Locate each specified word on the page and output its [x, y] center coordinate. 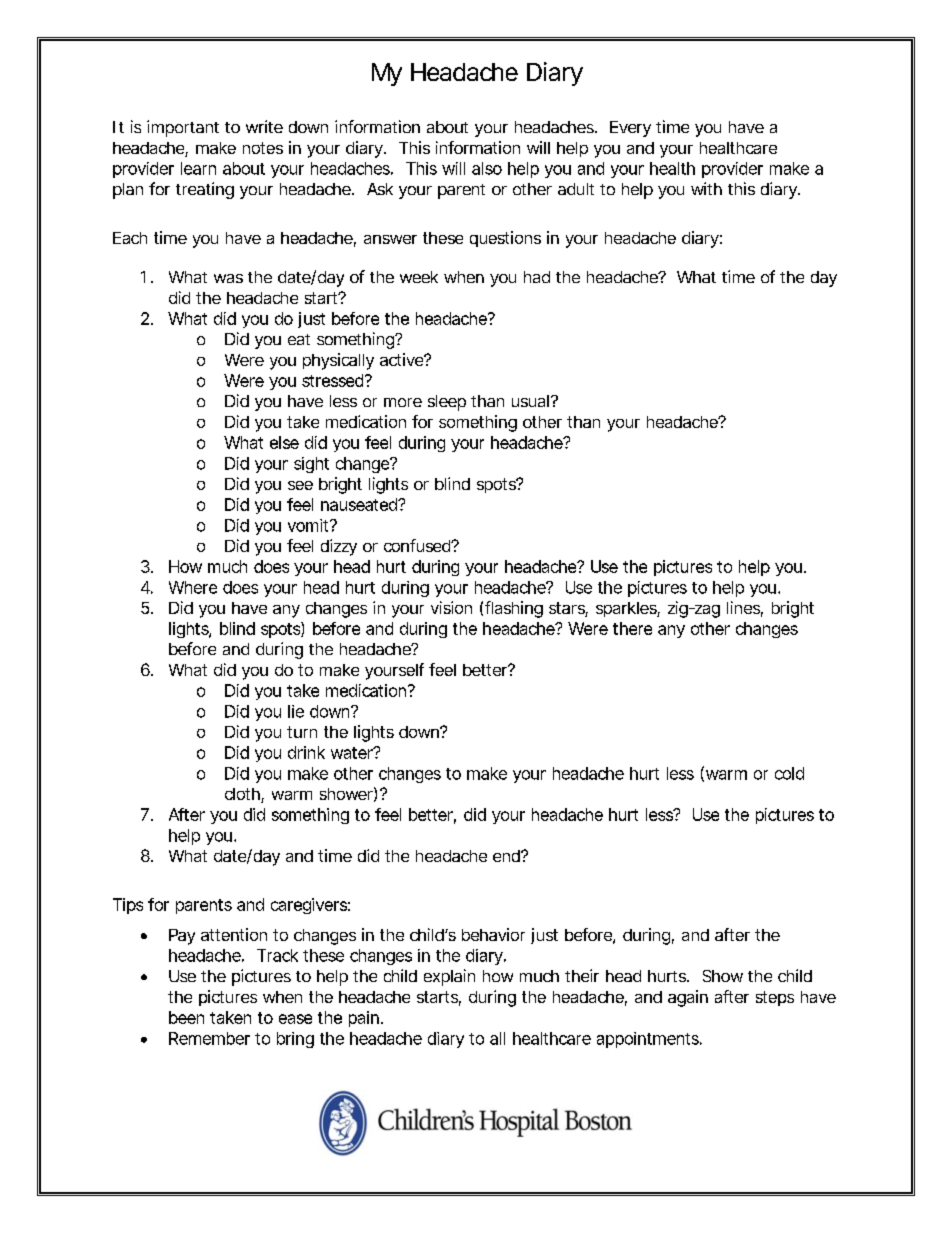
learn [198, 168]
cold [789, 773]
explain [449, 977]
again [688, 998]
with [706, 188]
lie [296, 711]
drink [306, 752]
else [284, 442]
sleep [447, 403]
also [487, 168]
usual [530, 401]
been [186, 1017]
